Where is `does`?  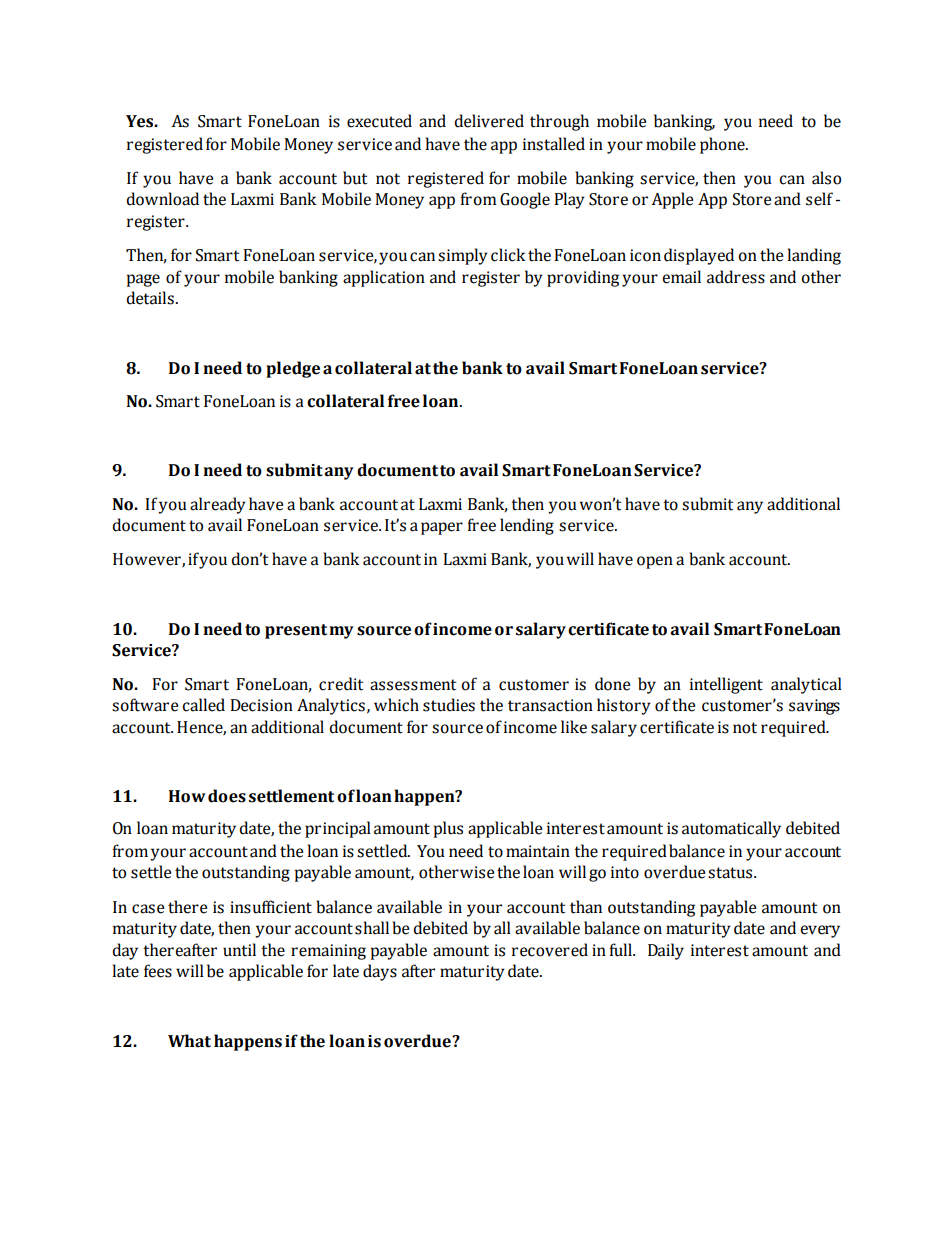
does is located at coordinates (227, 796).
